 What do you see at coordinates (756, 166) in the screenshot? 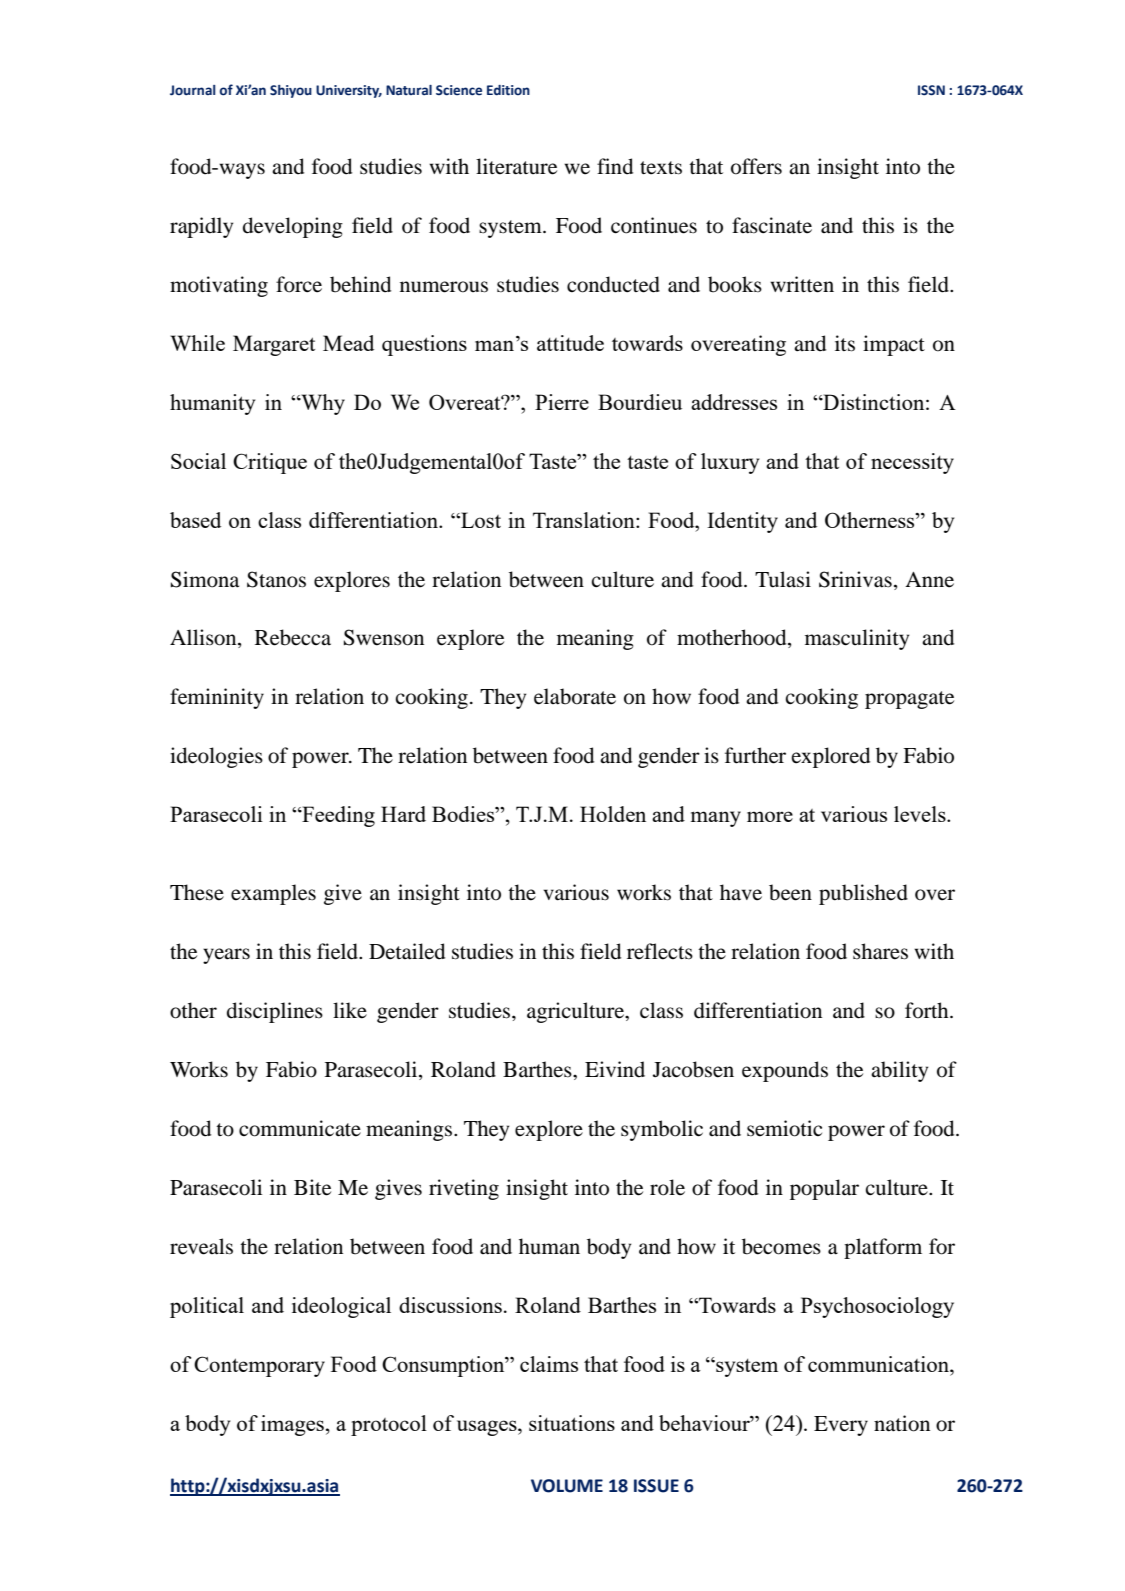
I see `offers` at bounding box center [756, 166].
